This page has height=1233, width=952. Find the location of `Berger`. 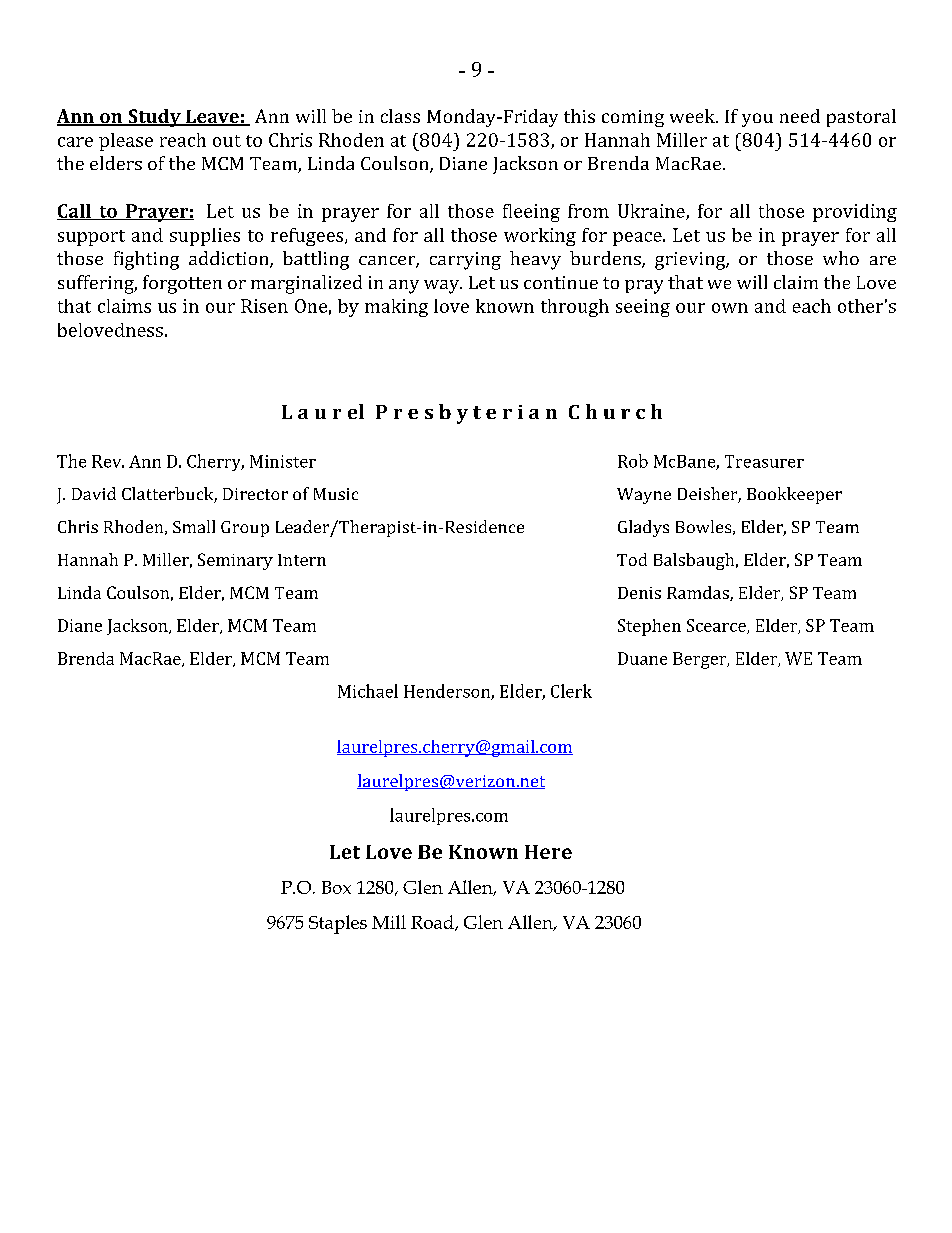

Berger is located at coordinates (701, 660).
